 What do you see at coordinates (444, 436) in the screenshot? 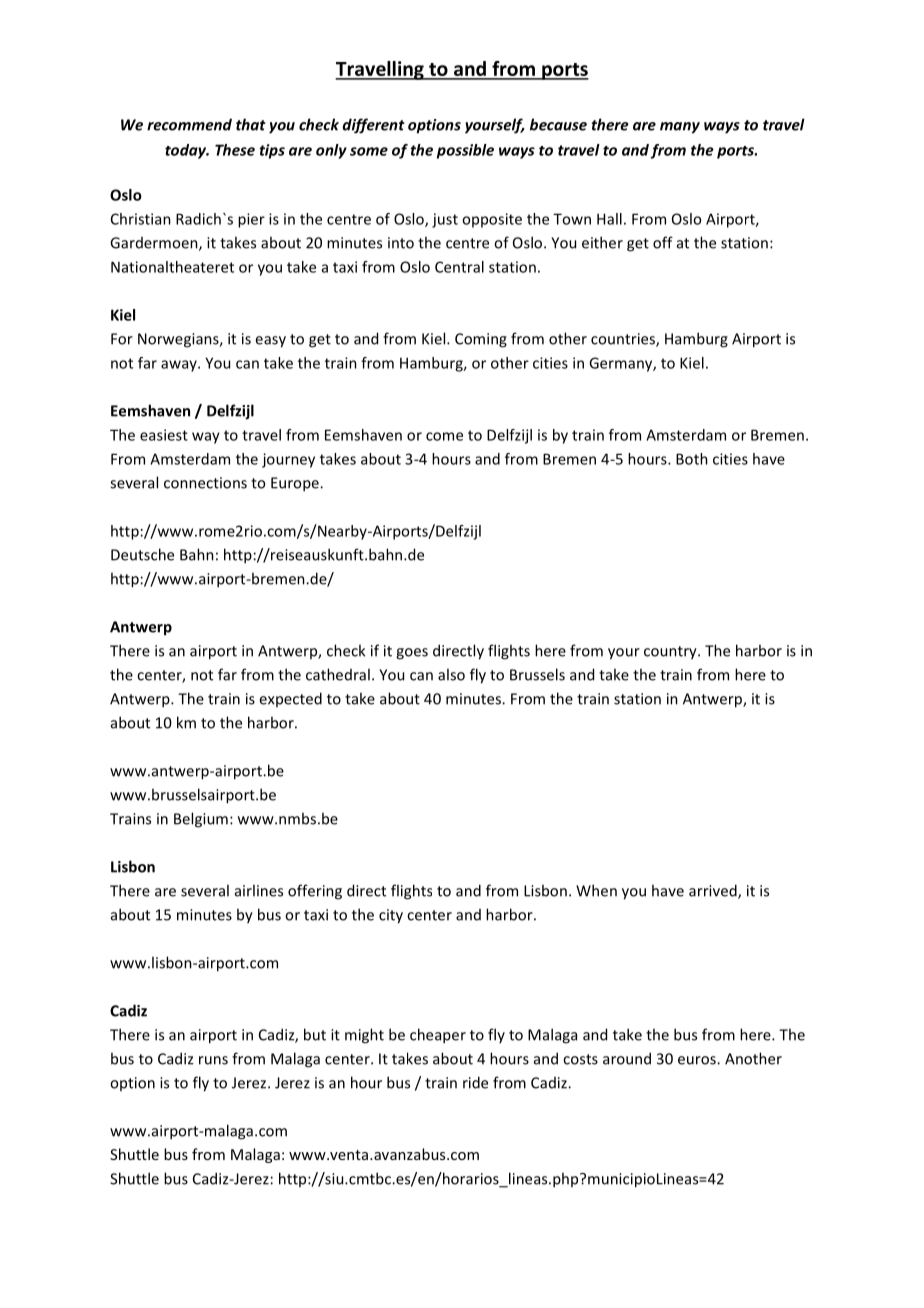
I see `come` at bounding box center [444, 436].
